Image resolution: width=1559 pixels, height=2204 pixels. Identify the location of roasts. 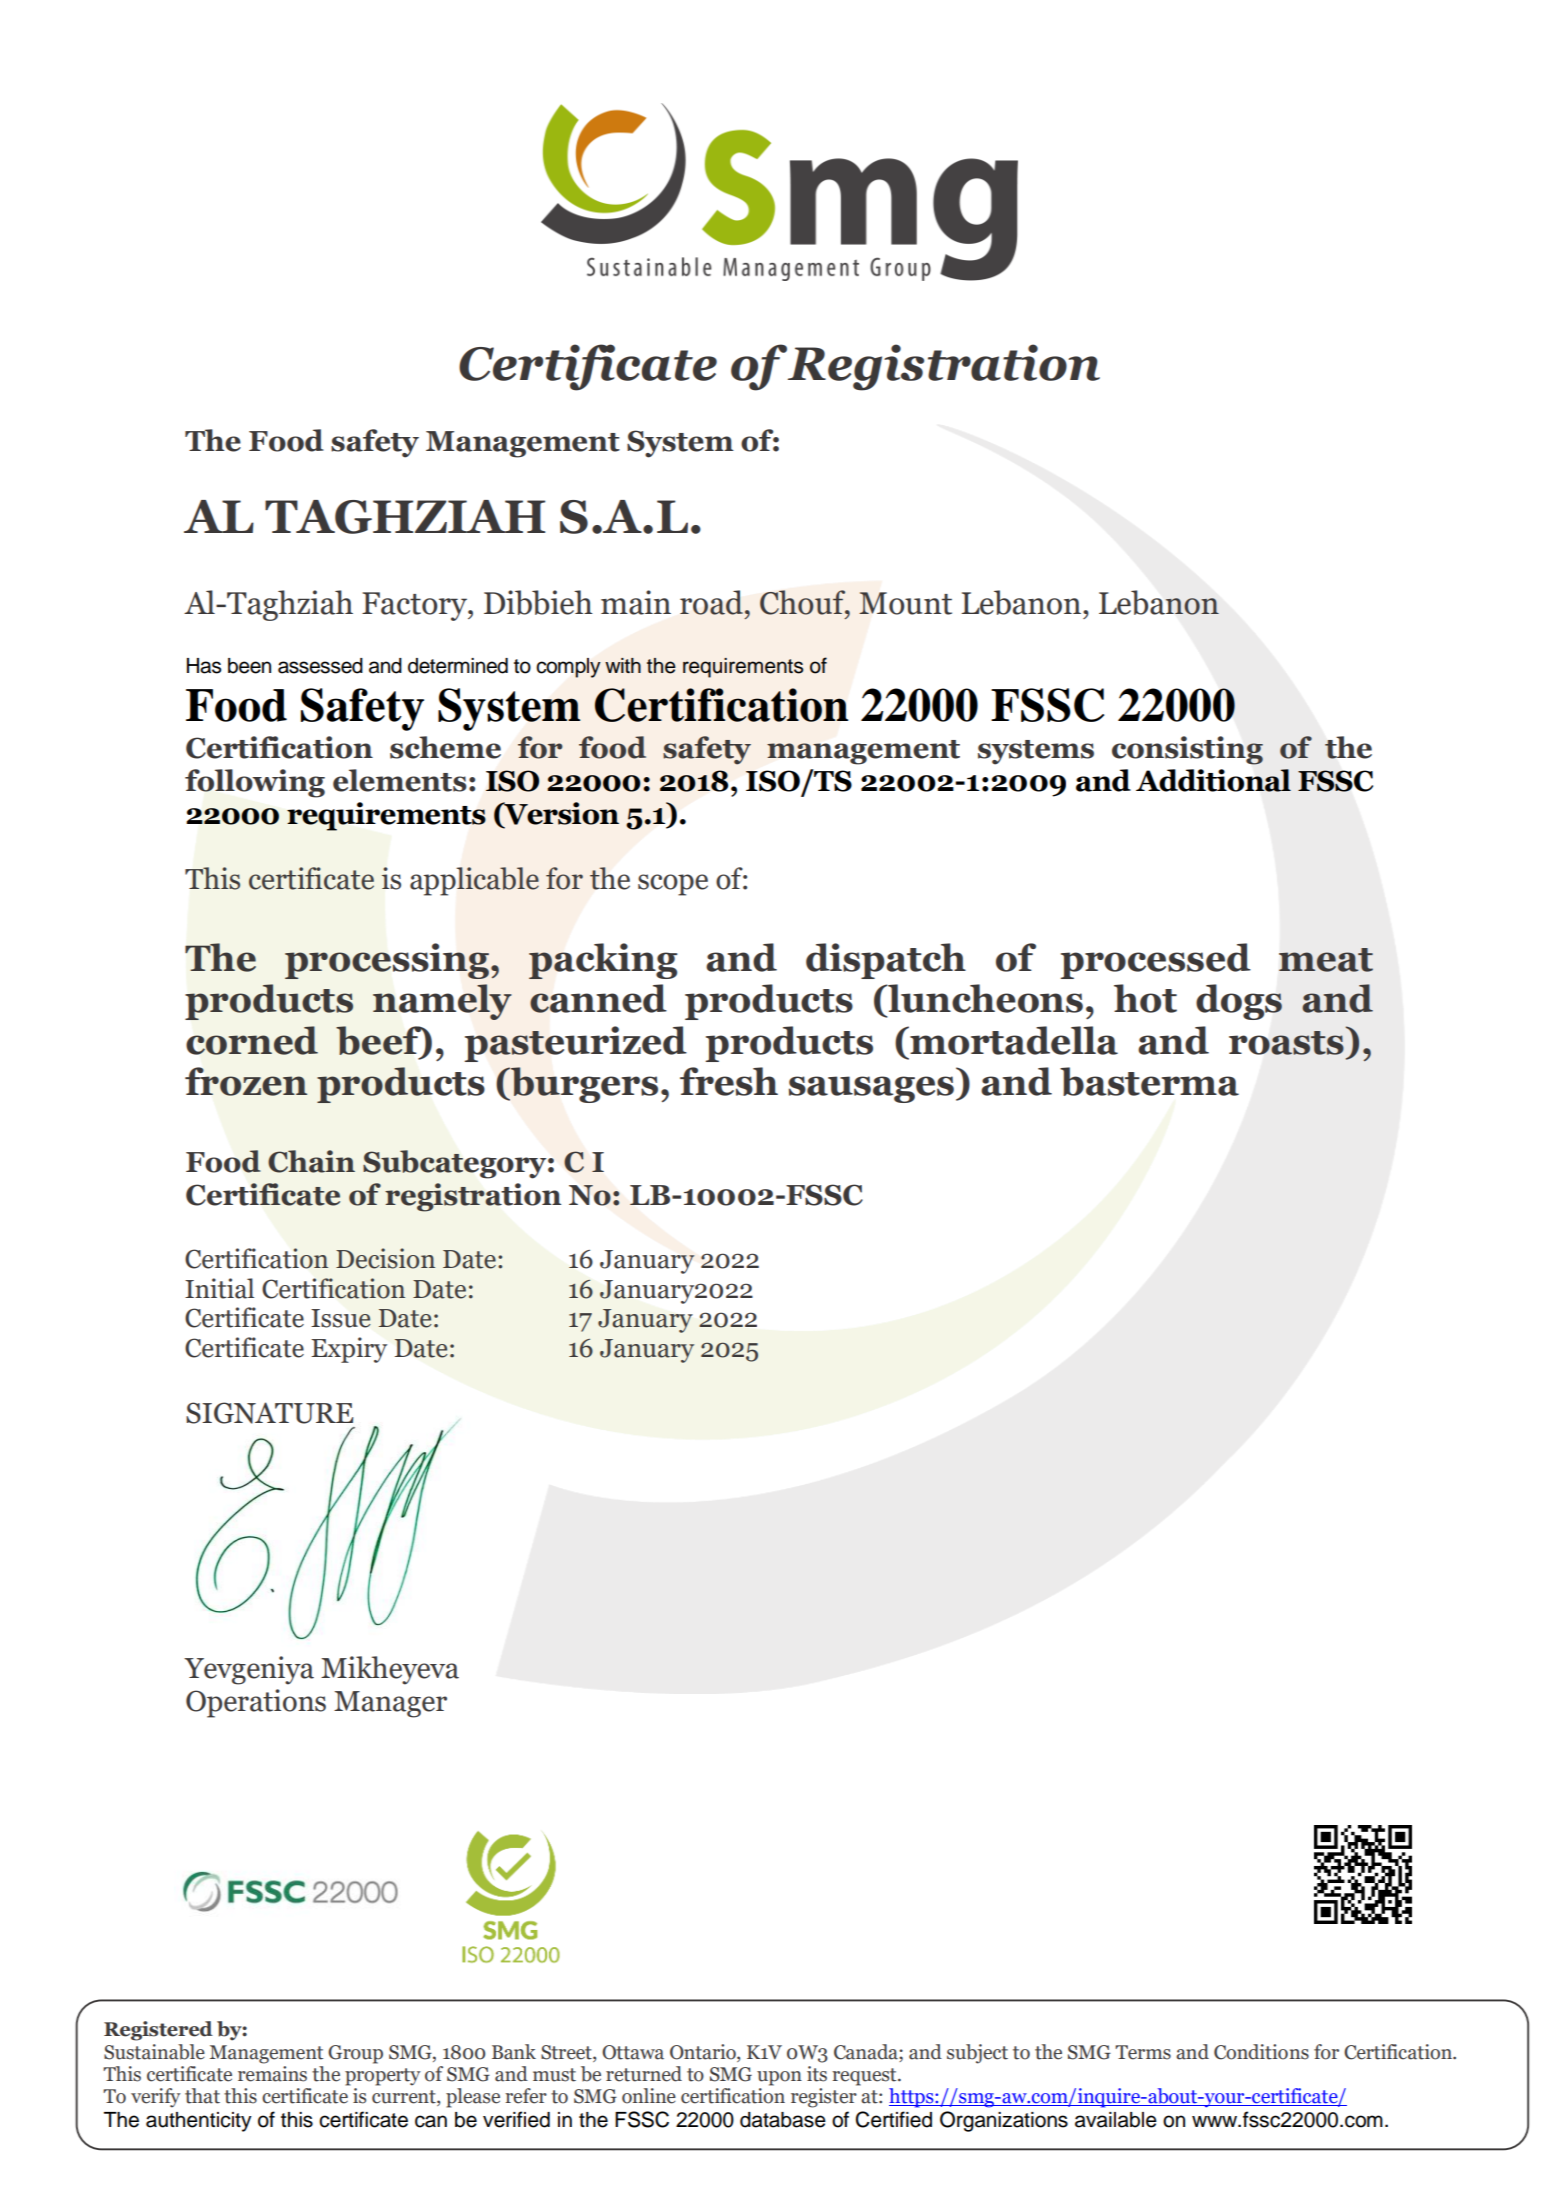
(1286, 1043).
